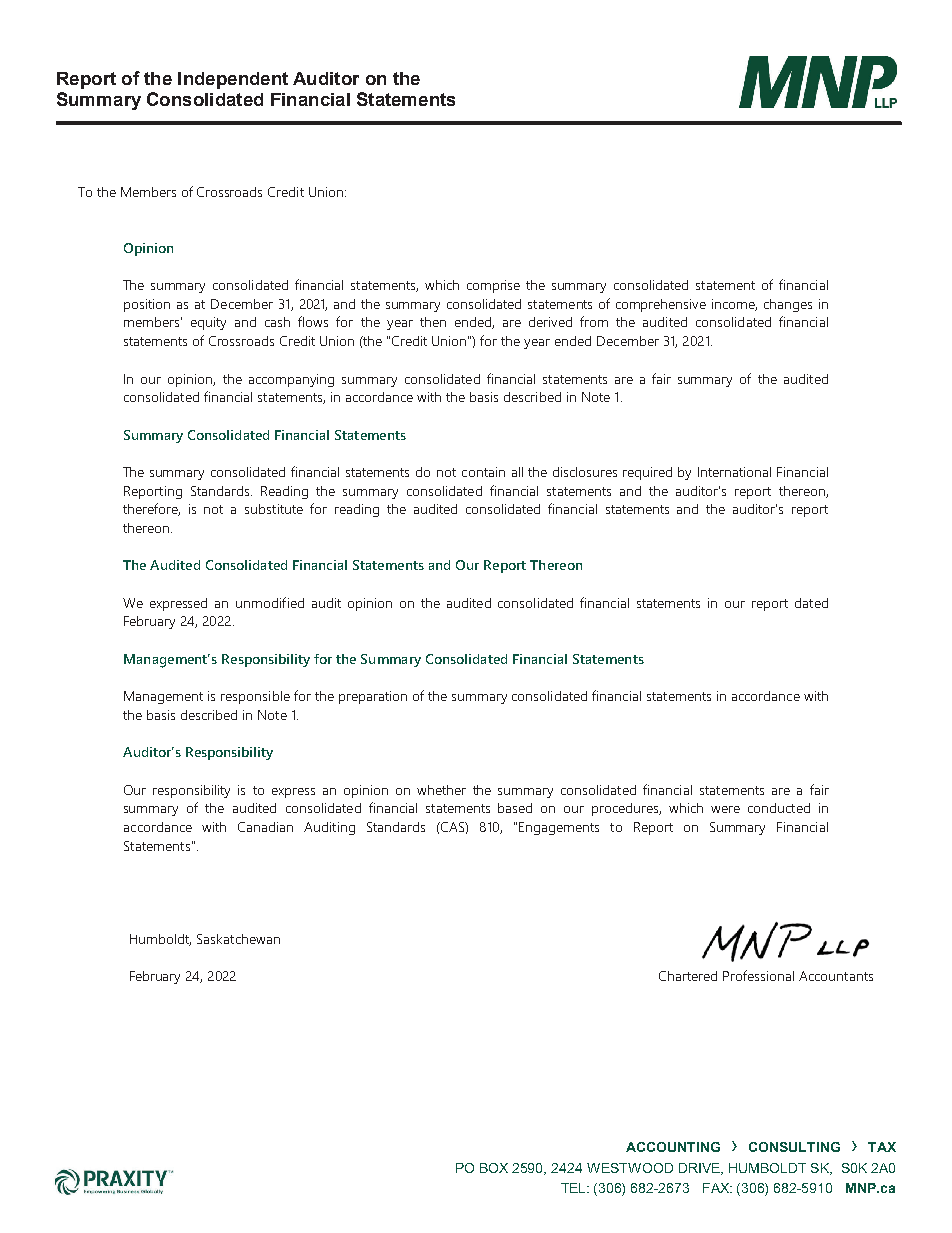  I want to click on BOX, so click(494, 1168).
